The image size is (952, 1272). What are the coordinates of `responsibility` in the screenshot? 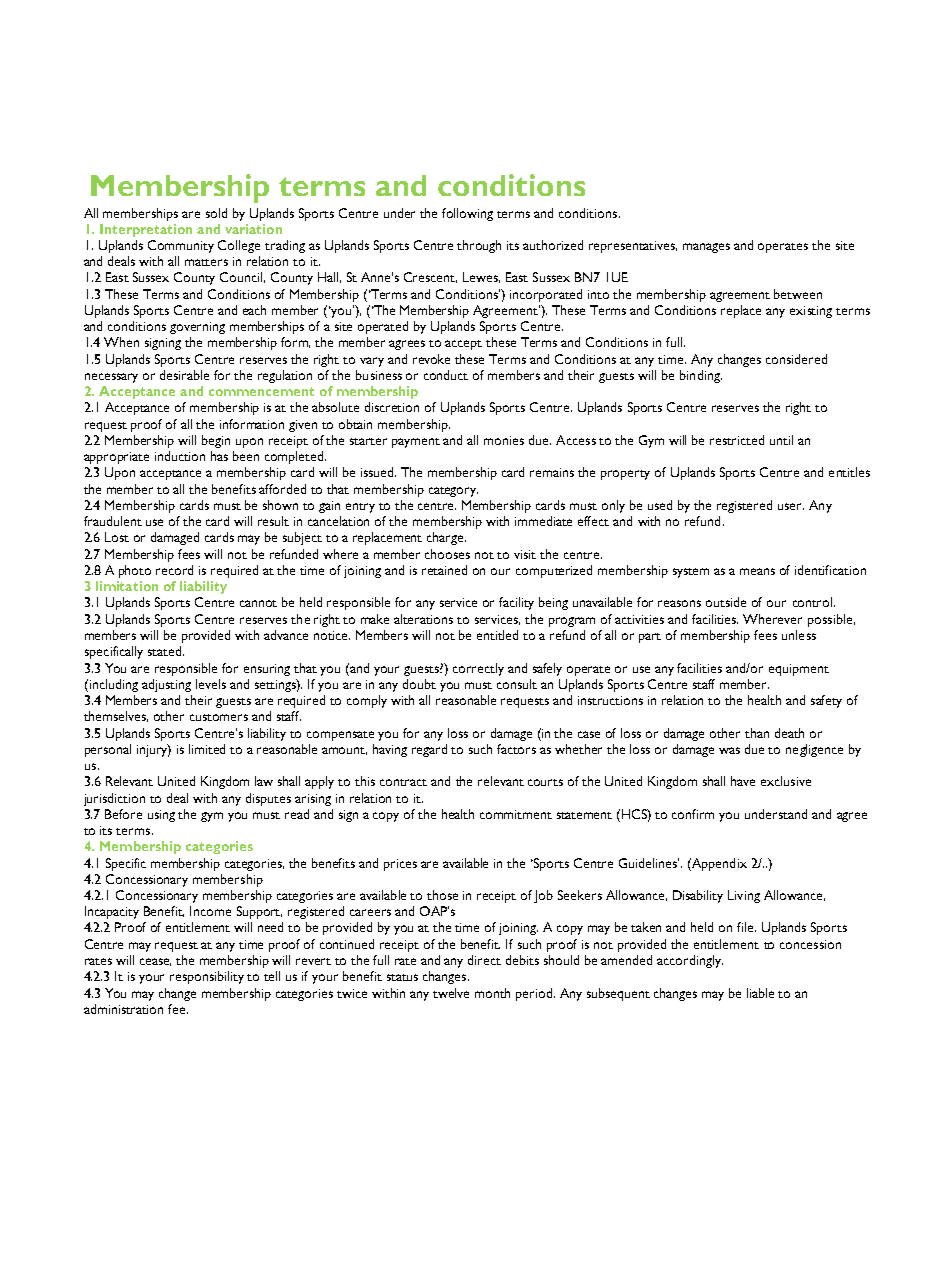 It's located at (207, 977).
